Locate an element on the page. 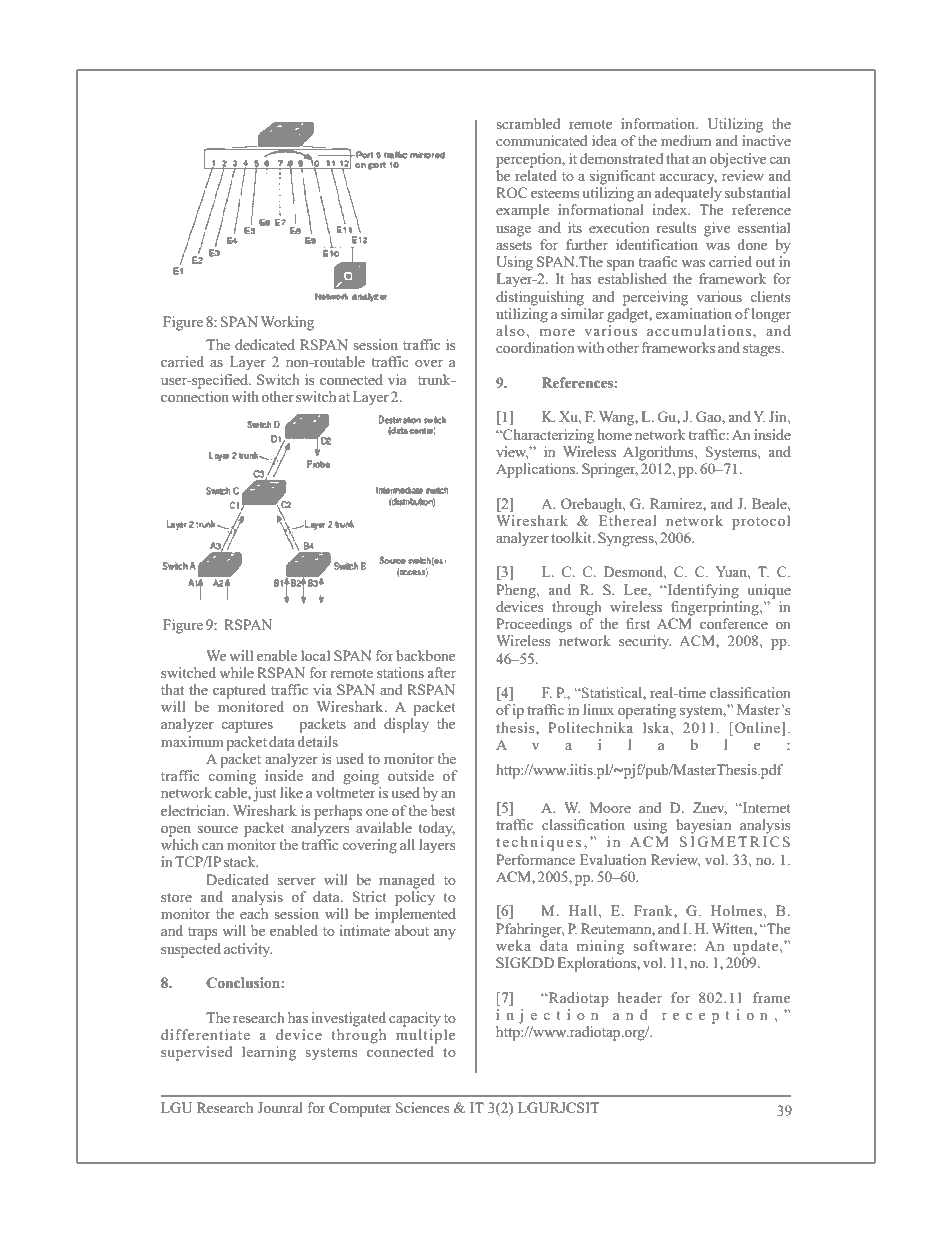  Working is located at coordinates (287, 323).
